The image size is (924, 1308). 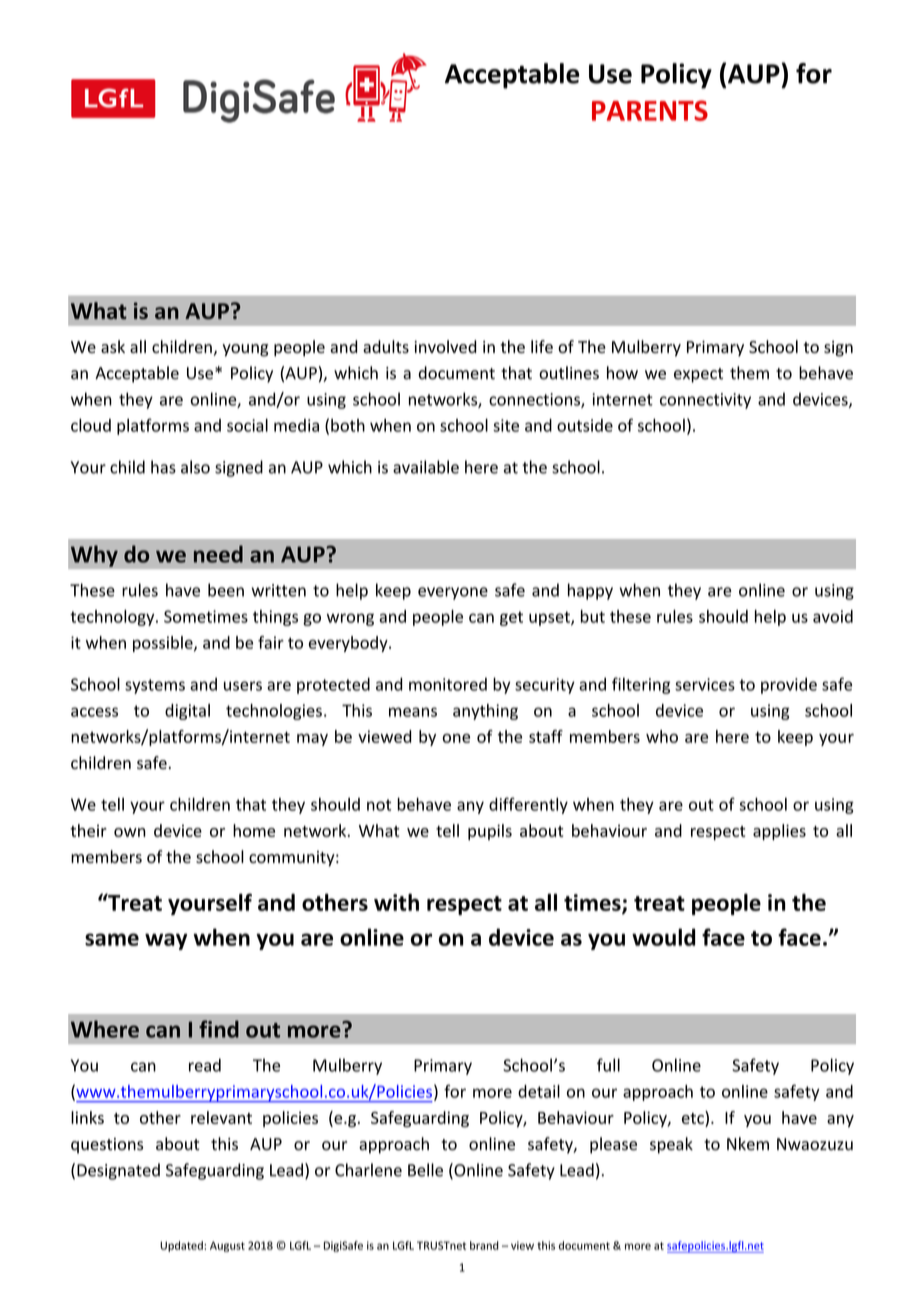 I want to click on ask, so click(x=113, y=346).
